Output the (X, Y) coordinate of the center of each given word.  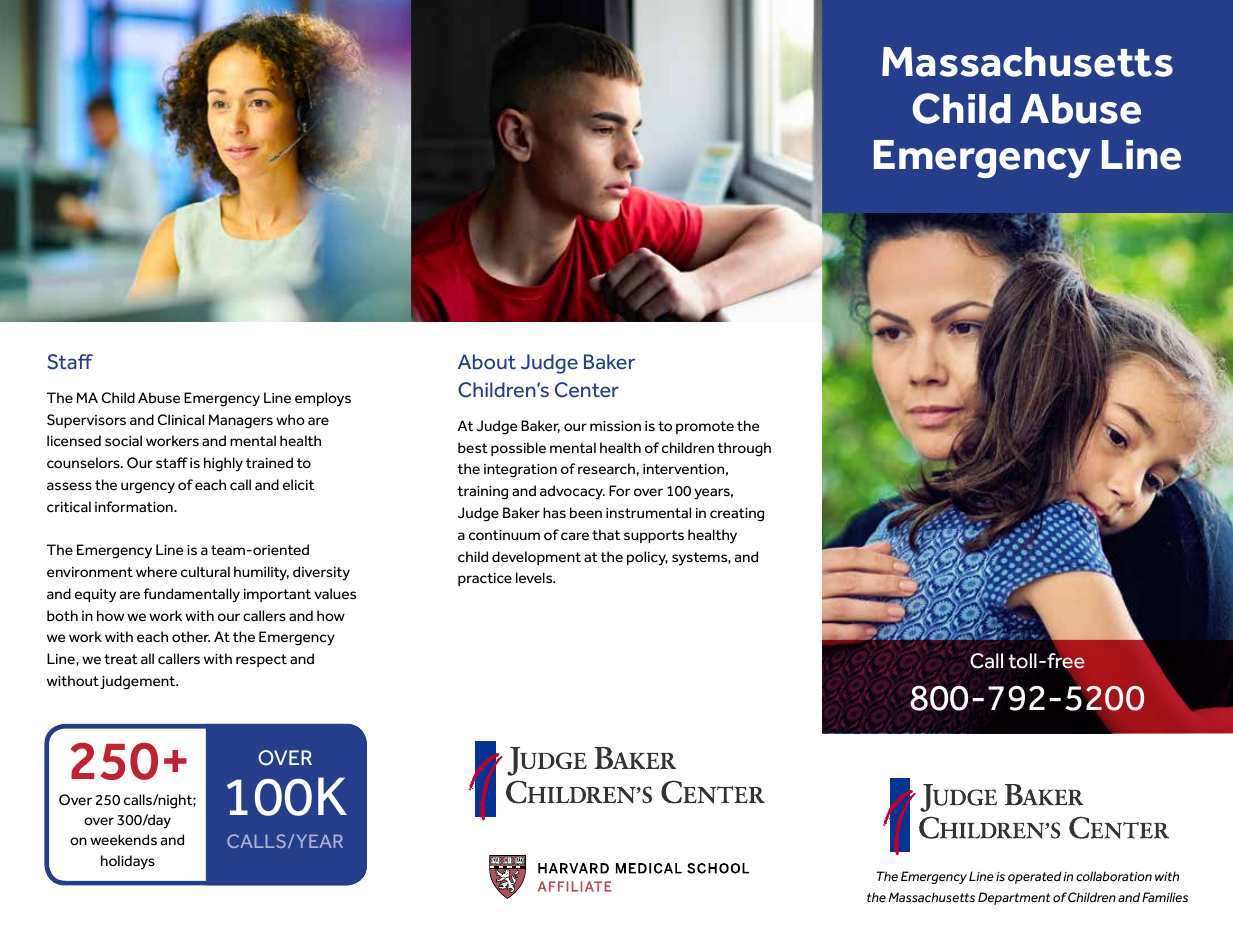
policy (647, 558)
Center (587, 390)
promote (705, 427)
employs (323, 399)
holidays (128, 862)
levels (535, 578)
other (191, 637)
